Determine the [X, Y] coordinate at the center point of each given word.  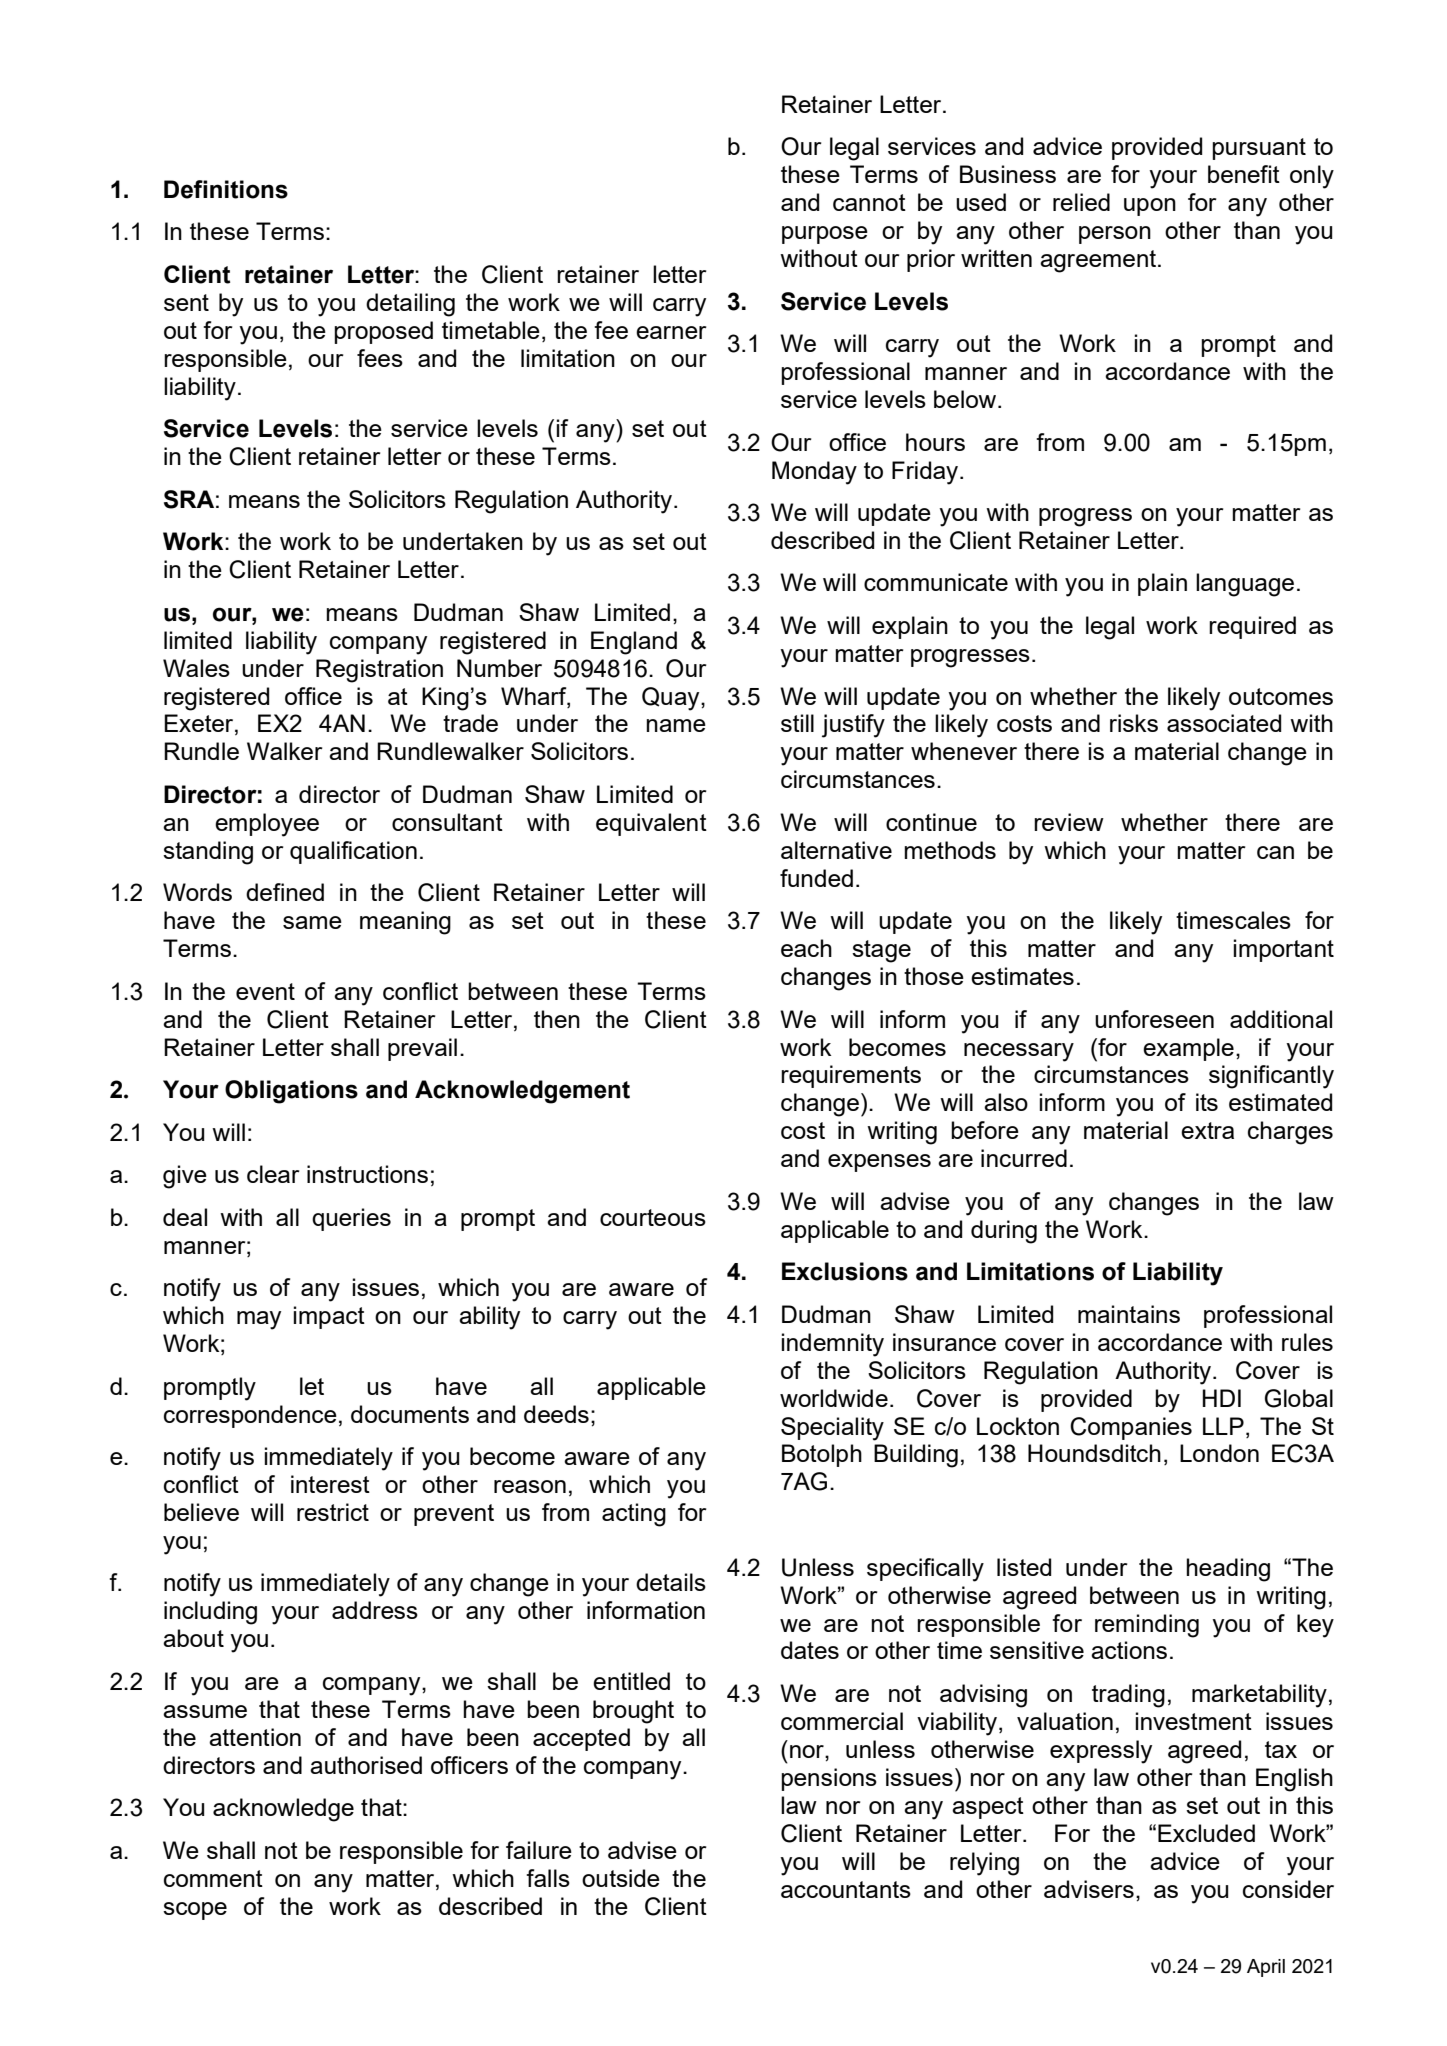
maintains [1129, 1314]
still [797, 723]
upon [1150, 207]
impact [329, 1317]
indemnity [833, 1345]
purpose [825, 235]
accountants [846, 1889]
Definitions [226, 189]
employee [267, 825]
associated [1224, 723]
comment [213, 1878]
